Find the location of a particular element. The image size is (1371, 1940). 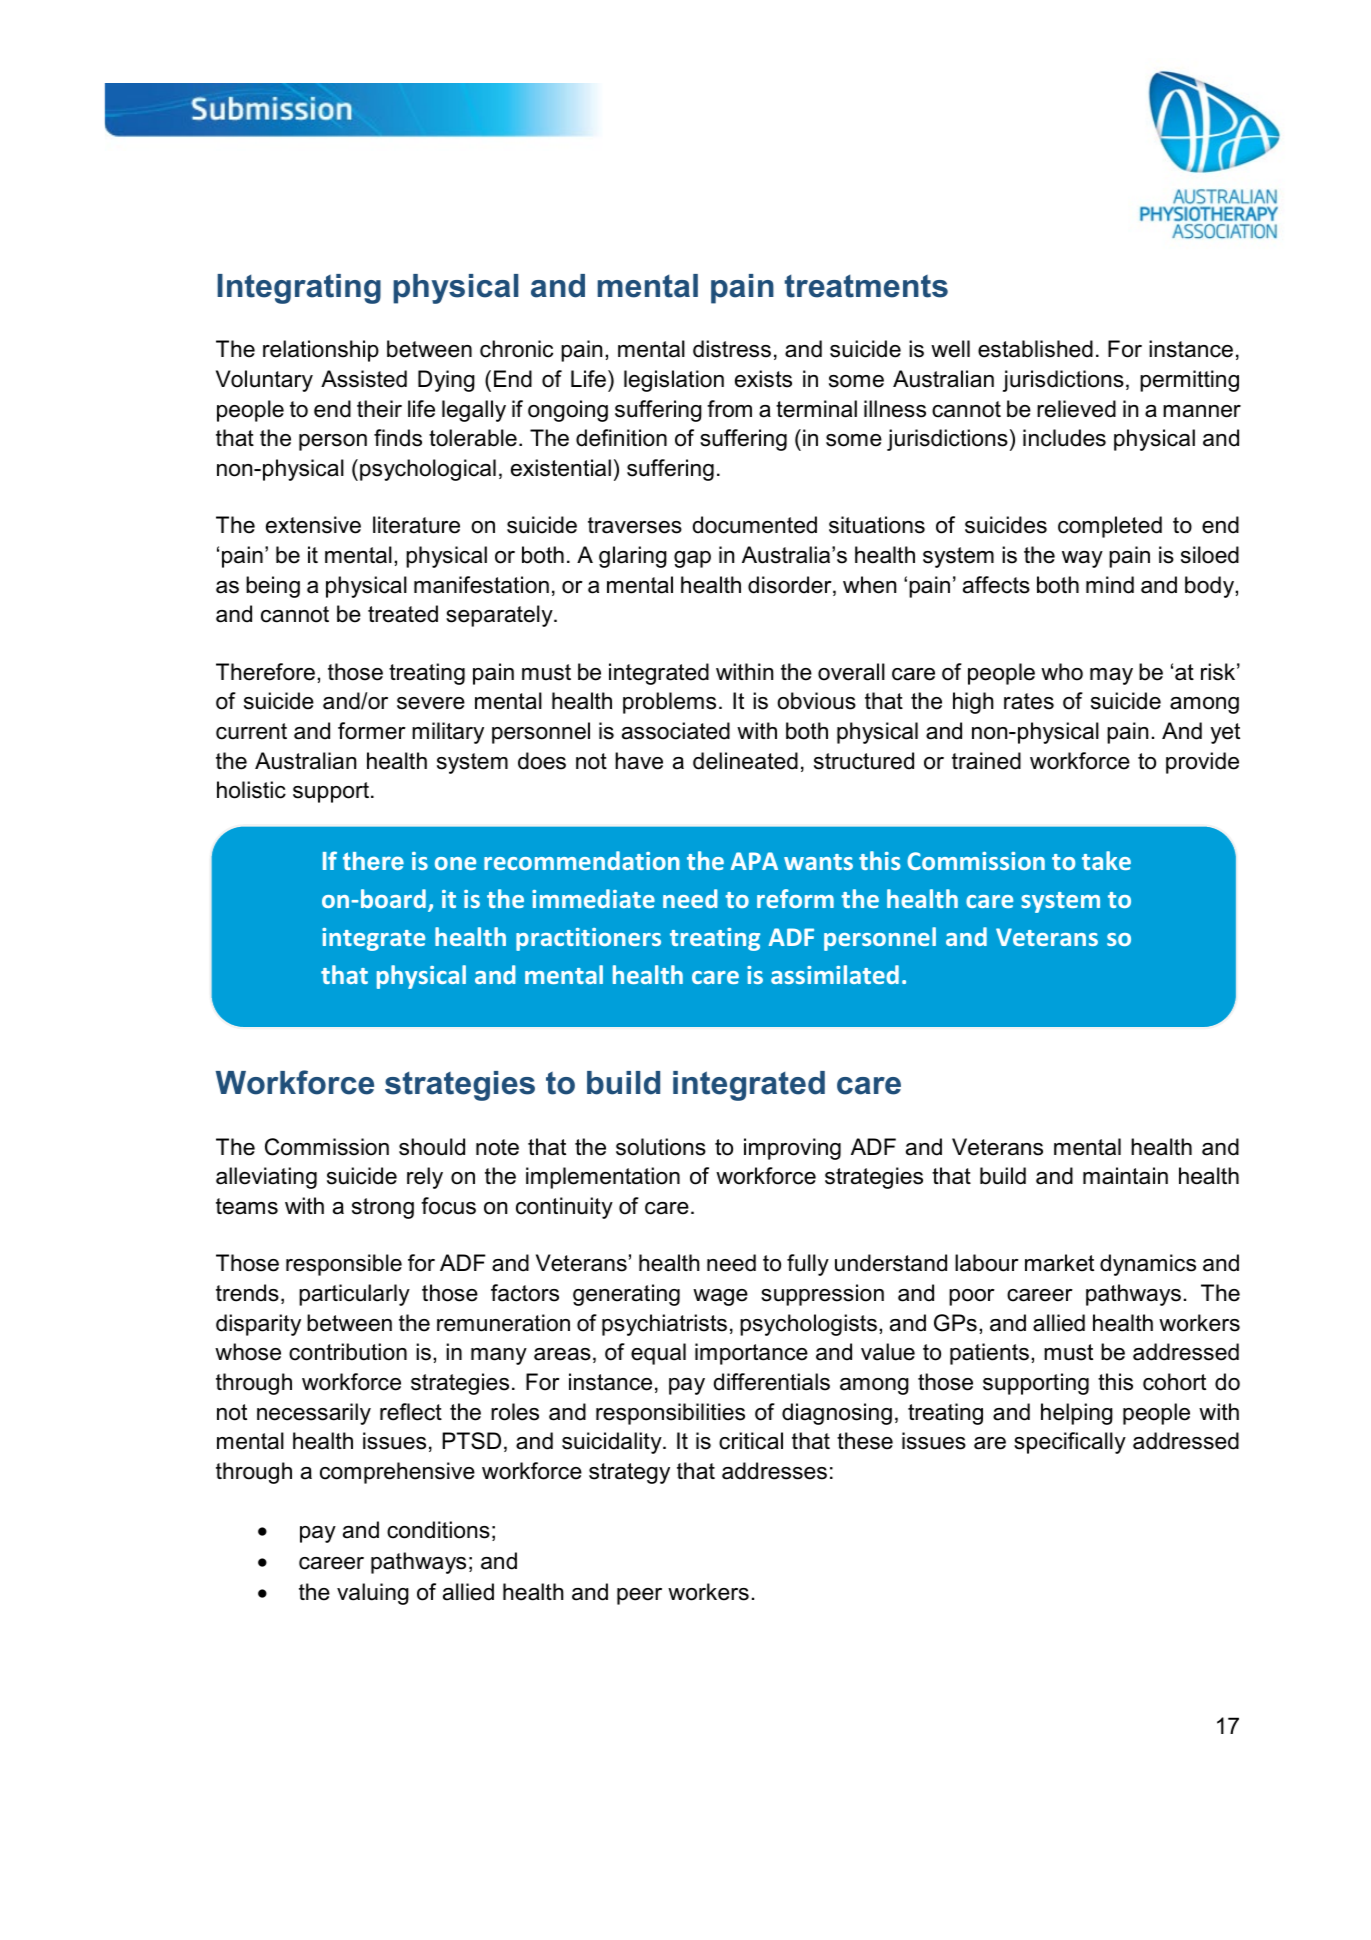

responsible is located at coordinates (344, 1265).
